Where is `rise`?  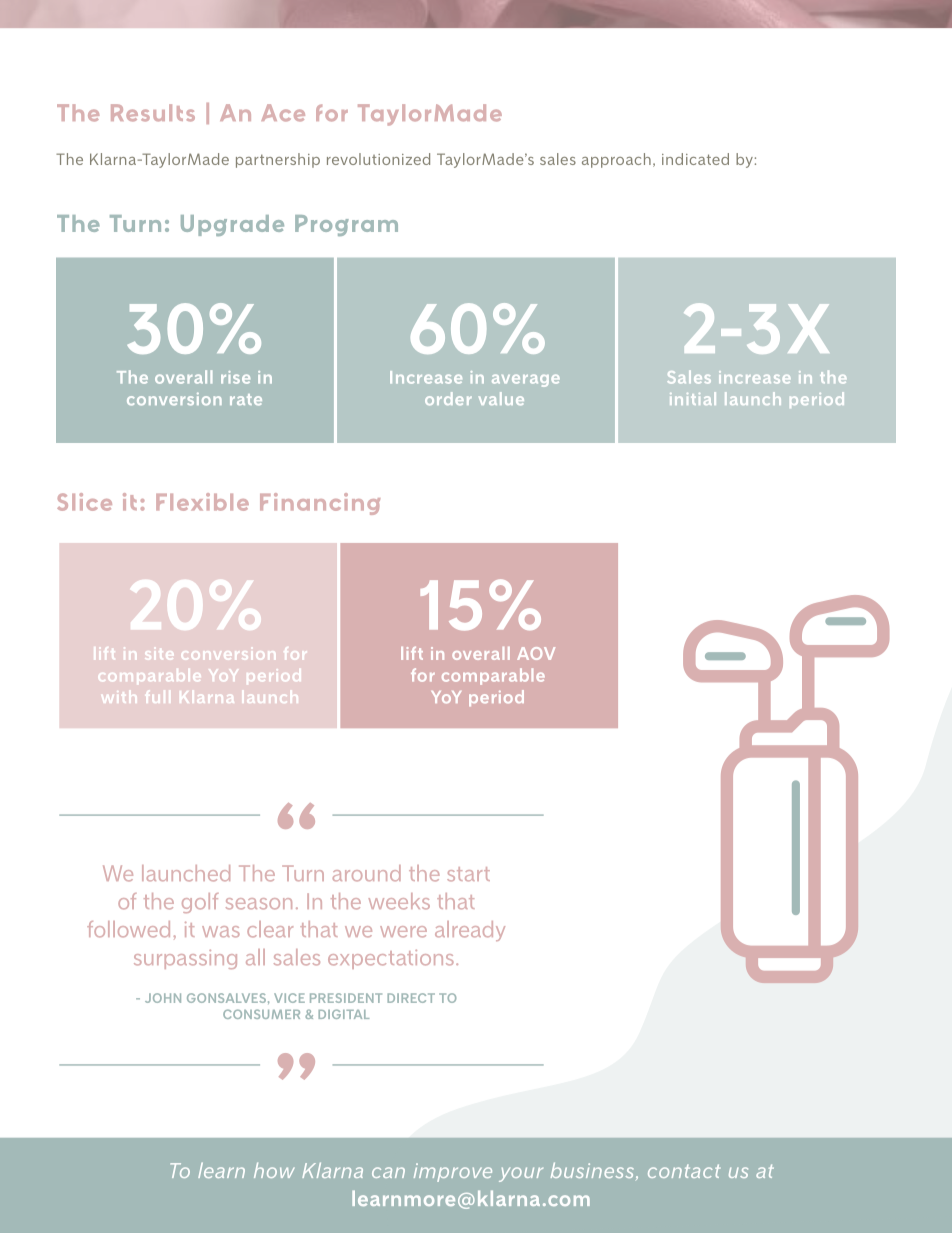
rise is located at coordinates (235, 377).
